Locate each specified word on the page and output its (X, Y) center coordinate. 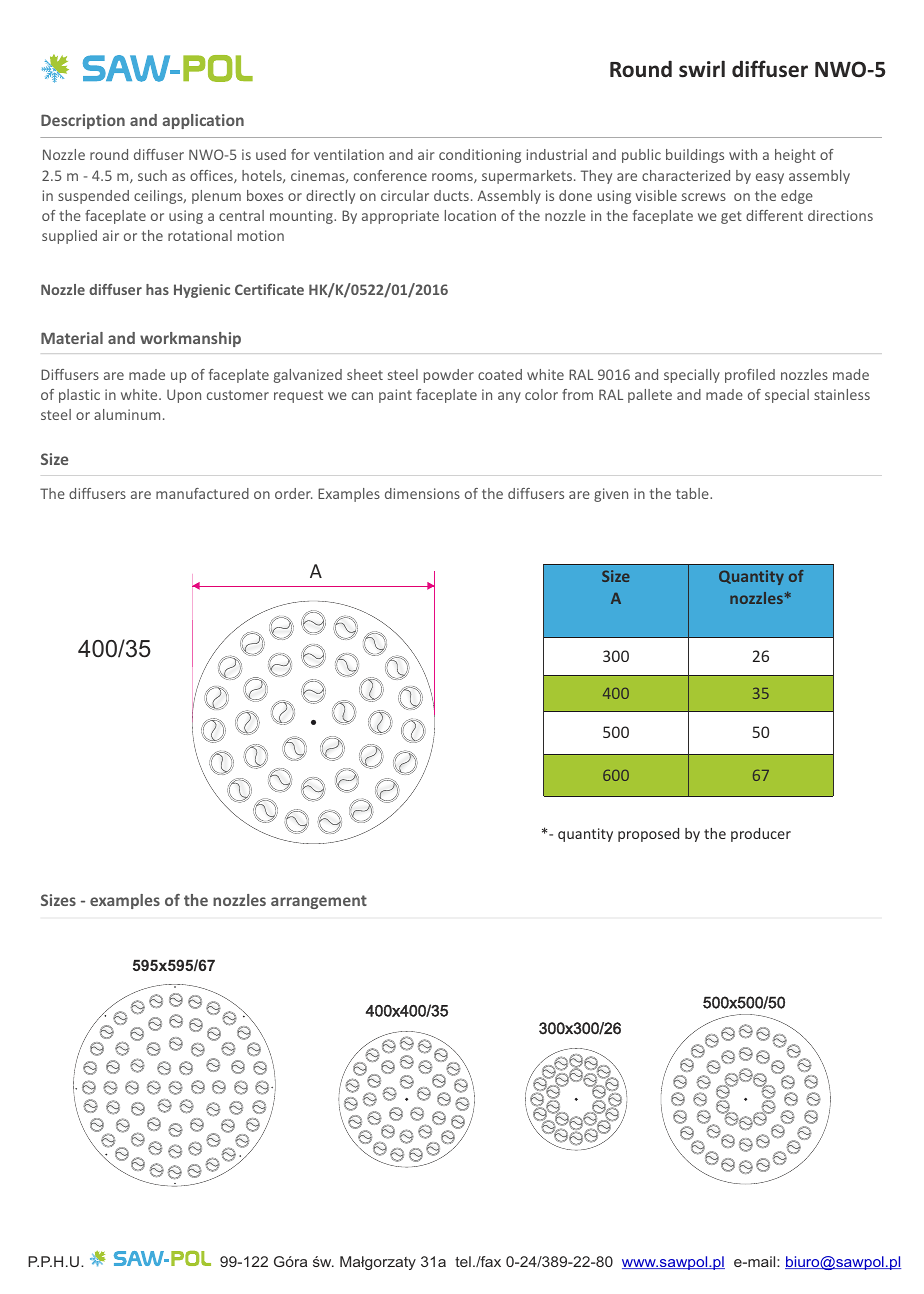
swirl (702, 69)
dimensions (422, 493)
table (693, 493)
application (203, 121)
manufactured (202, 493)
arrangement (319, 902)
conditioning (480, 156)
